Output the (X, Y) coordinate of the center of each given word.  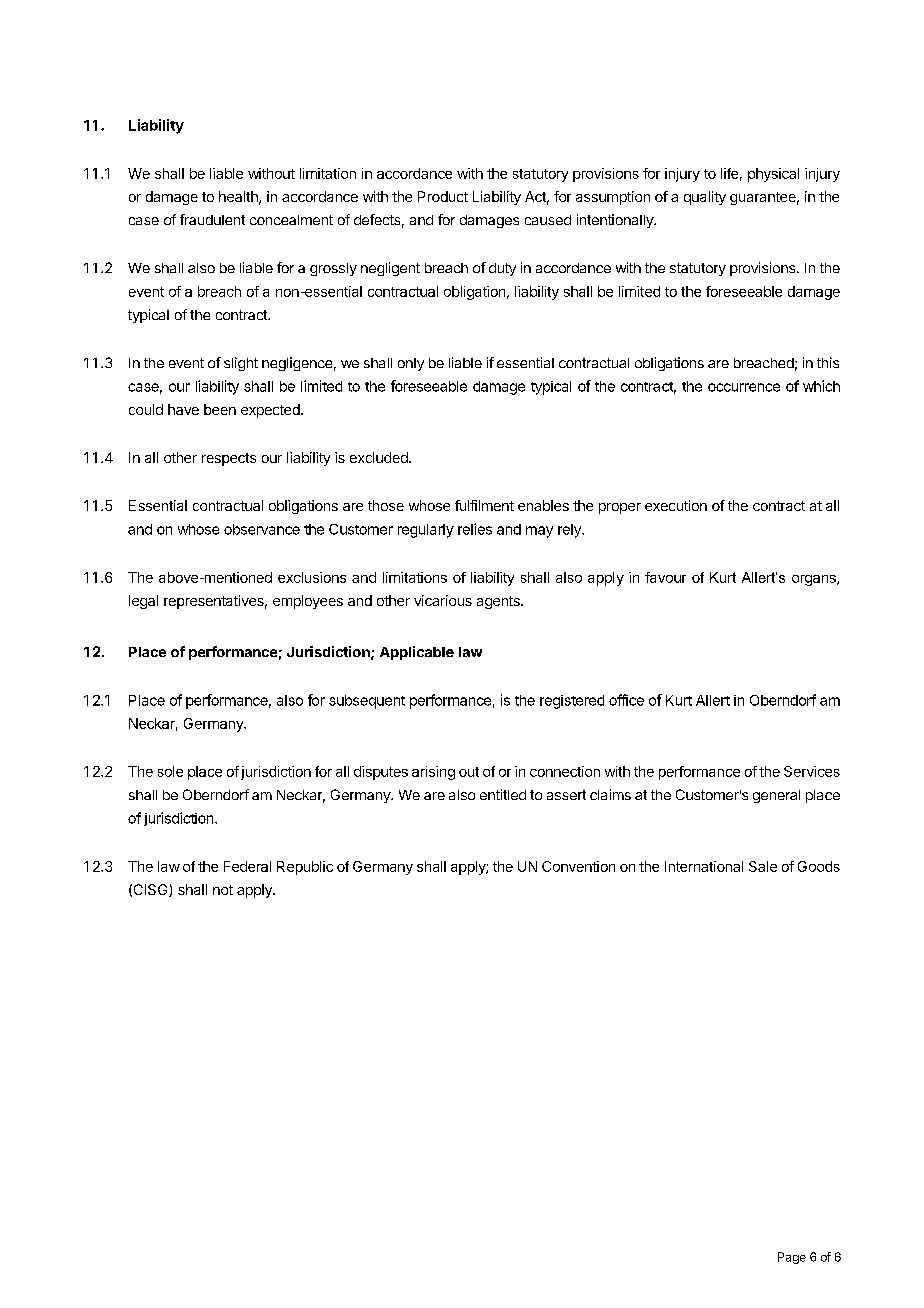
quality (705, 198)
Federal (247, 866)
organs (815, 580)
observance (262, 529)
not (223, 890)
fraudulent (212, 219)
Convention (578, 866)
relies (475, 529)
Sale (763, 866)
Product (443, 196)
